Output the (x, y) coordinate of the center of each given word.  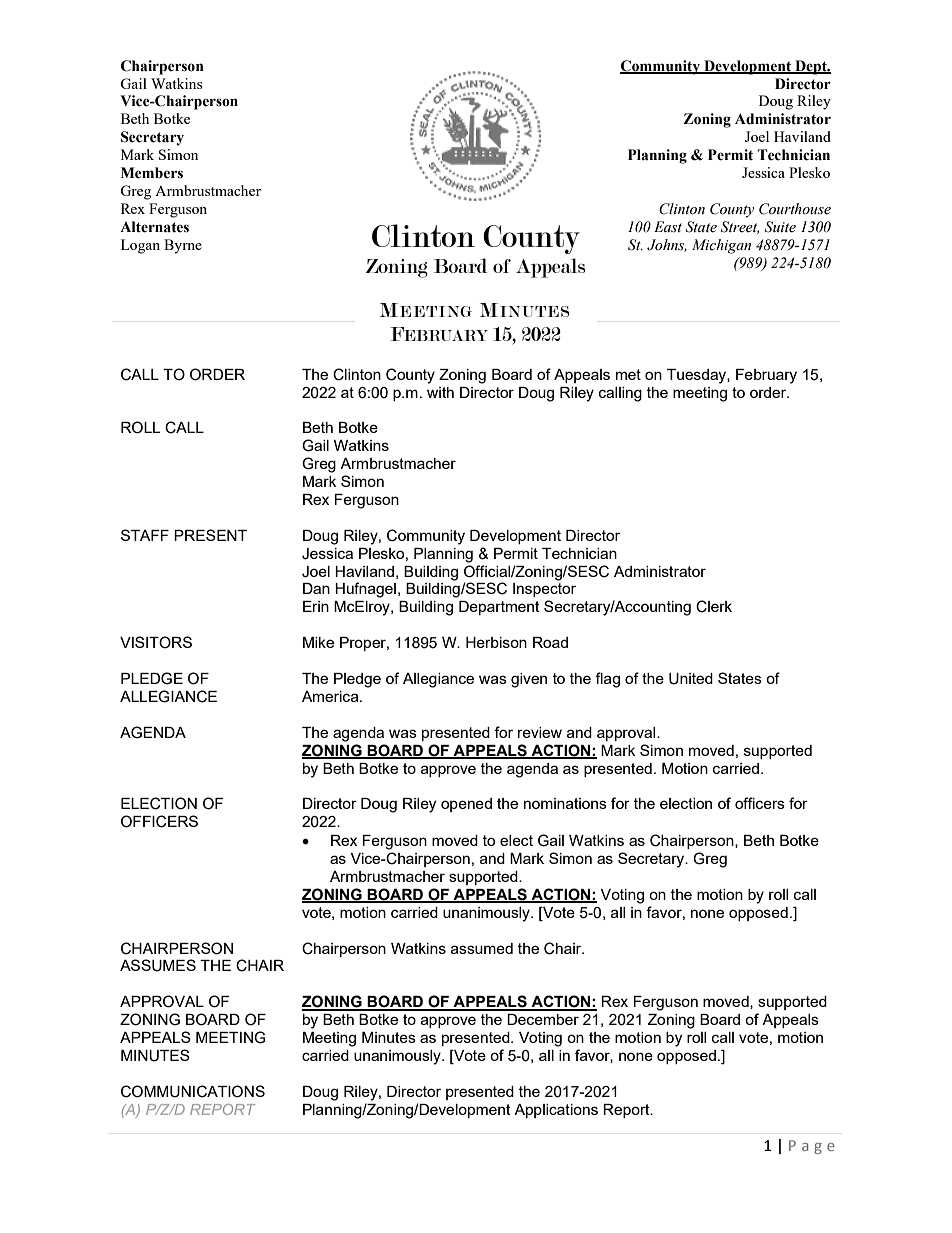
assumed (482, 948)
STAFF (145, 535)
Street (740, 227)
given (529, 680)
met (628, 374)
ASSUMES (158, 965)
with (440, 392)
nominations (565, 803)
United (691, 679)
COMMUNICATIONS (193, 1091)
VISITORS (156, 642)
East (668, 227)
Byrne (183, 246)
